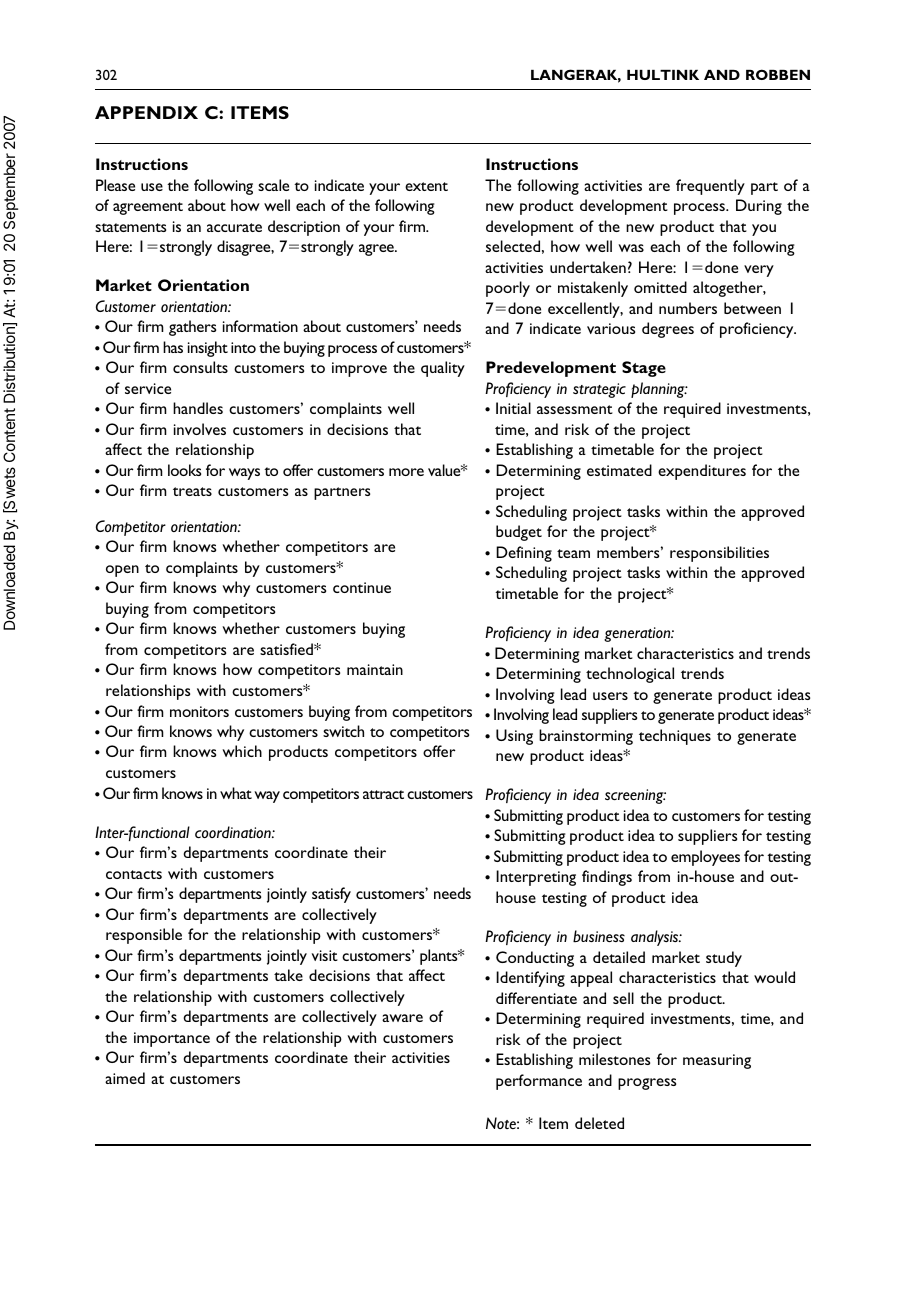 This screenshot has width=923, height=1316. I want to click on frequently, so click(710, 187).
